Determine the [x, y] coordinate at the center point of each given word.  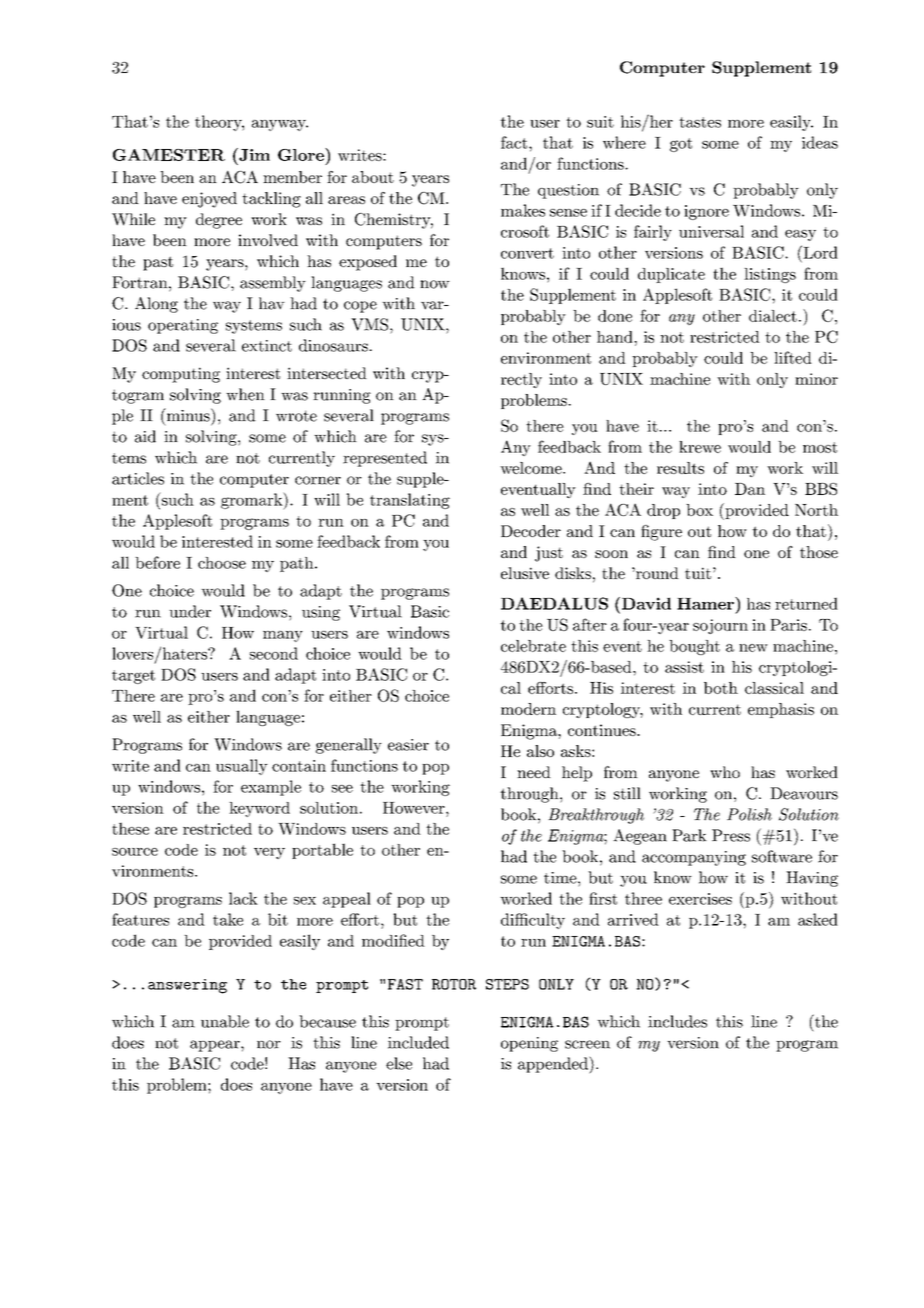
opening [529, 1044]
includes [677, 1021]
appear [216, 1046]
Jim [253, 154]
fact [515, 142]
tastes [700, 122]
